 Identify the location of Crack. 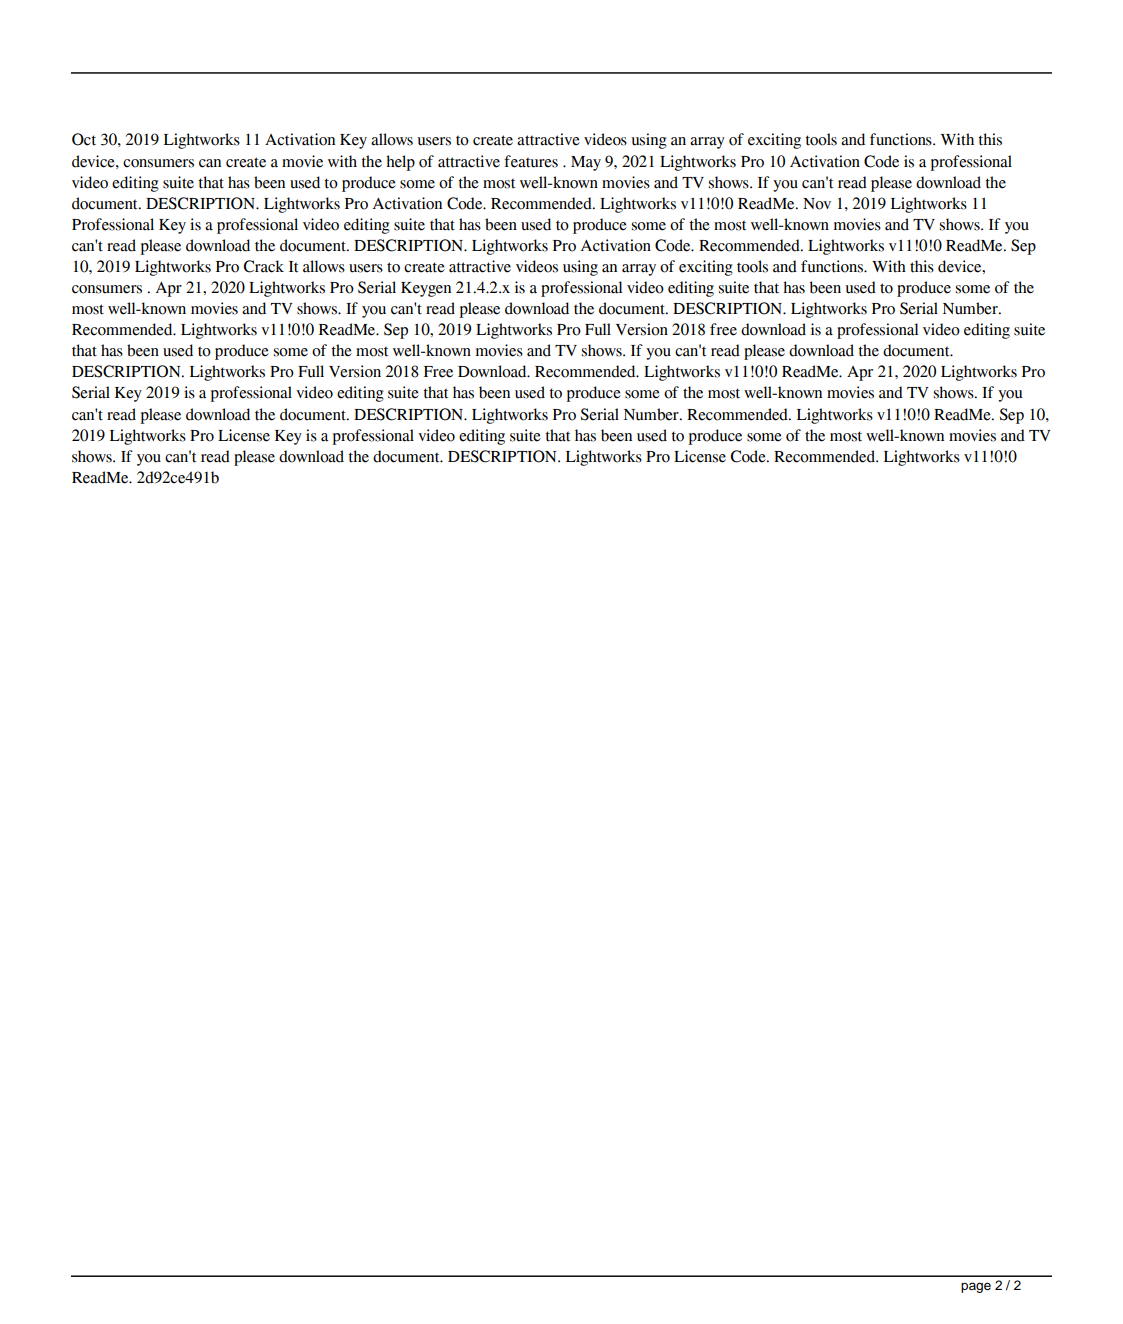
(264, 266).
